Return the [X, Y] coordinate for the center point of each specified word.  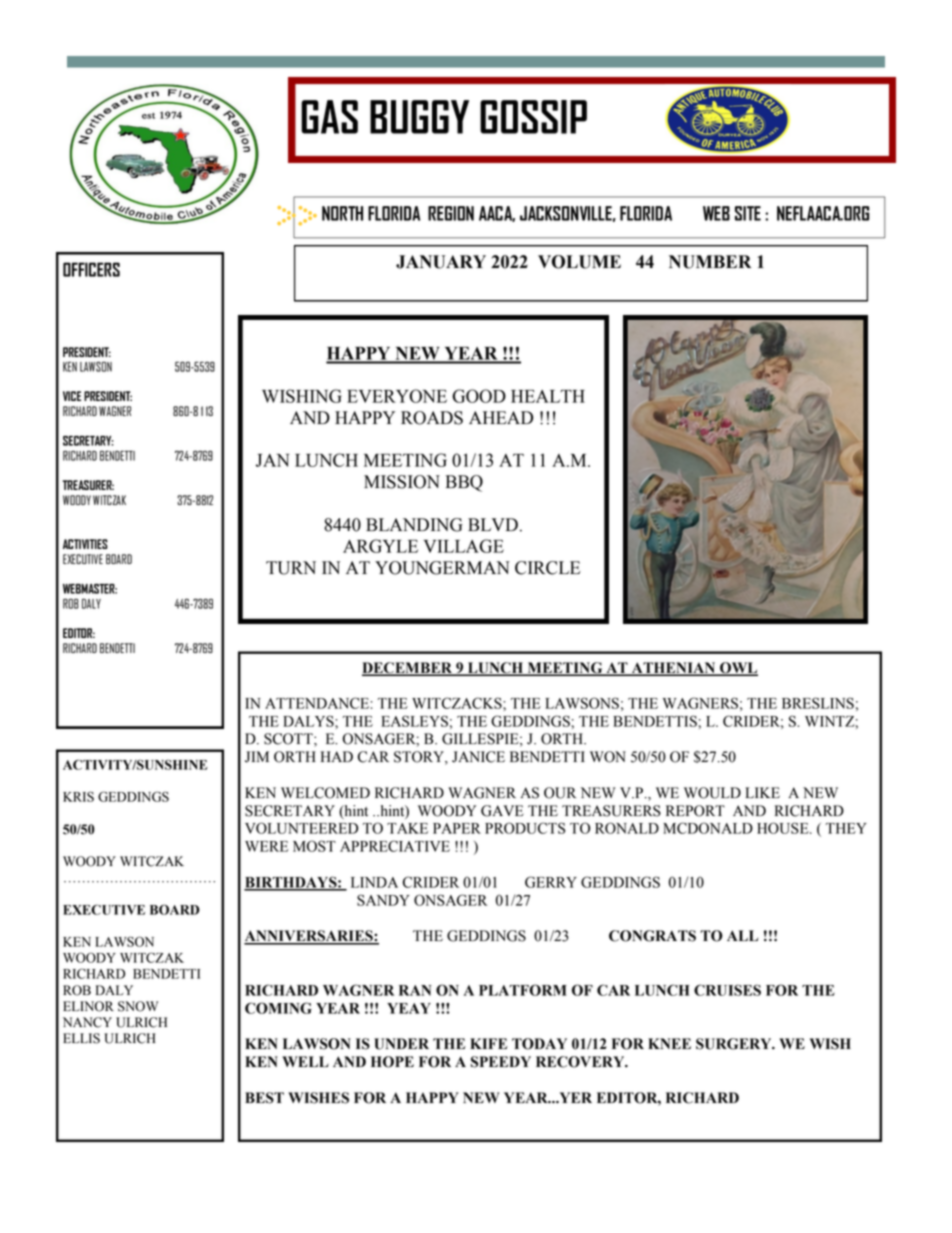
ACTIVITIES [85, 544]
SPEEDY [501, 1062]
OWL [738, 669]
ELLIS [81, 1038]
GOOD [479, 396]
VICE [72, 396]
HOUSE [784, 828]
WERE [266, 846]
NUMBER [710, 262]
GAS [329, 117]
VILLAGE [463, 546]
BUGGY [419, 117]
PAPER [457, 828]
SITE [748, 213]
